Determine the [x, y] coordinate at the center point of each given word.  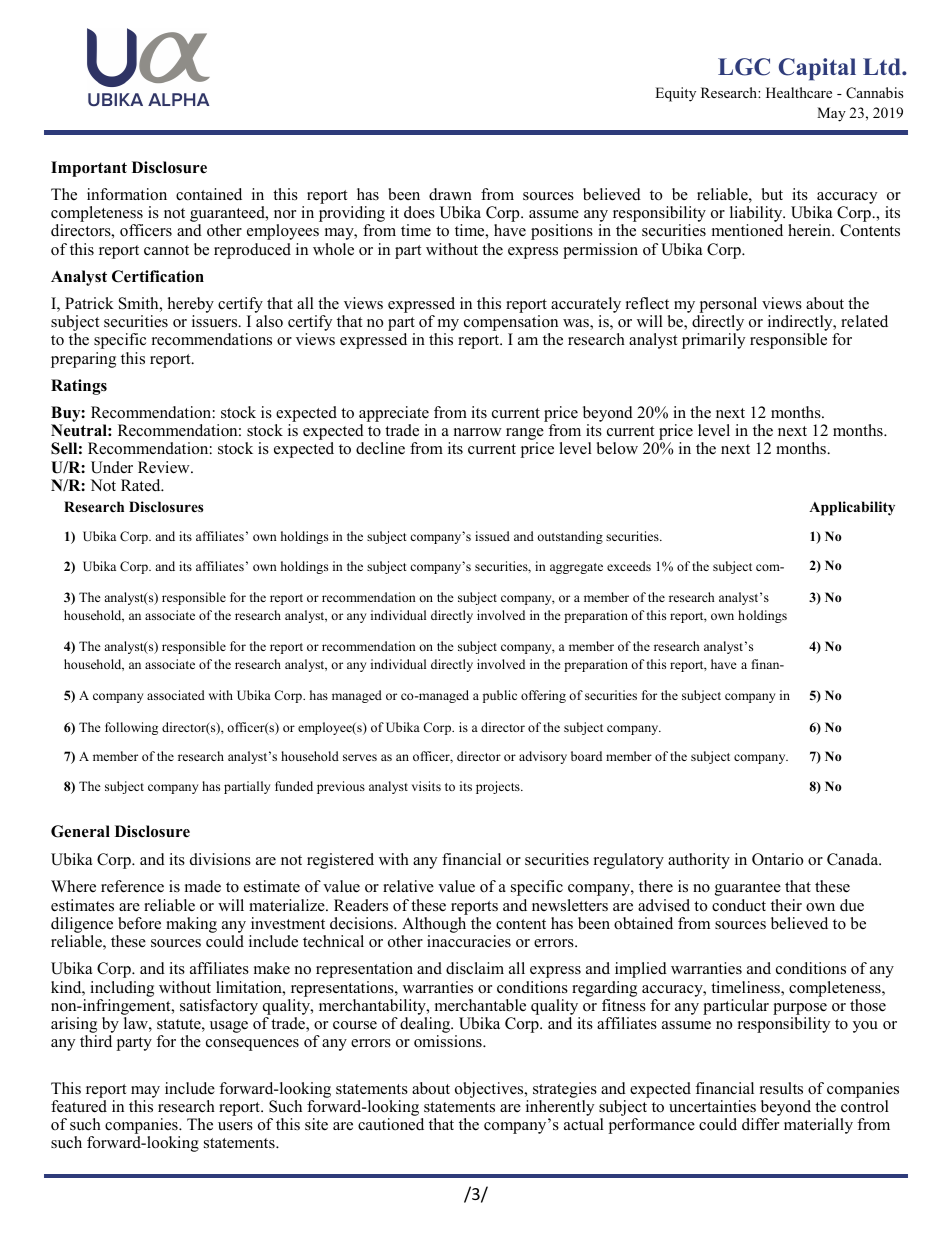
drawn [450, 194]
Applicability [852, 508]
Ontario [777, 859]
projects [499, 787]
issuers [216, 321]
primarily [713, 341]
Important [89, 169]
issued [492, 536]
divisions [220, 859]
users [235, 1126]
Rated [142, 485]
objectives [490, 1090]
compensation [511, 324]
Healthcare [799, 92]
